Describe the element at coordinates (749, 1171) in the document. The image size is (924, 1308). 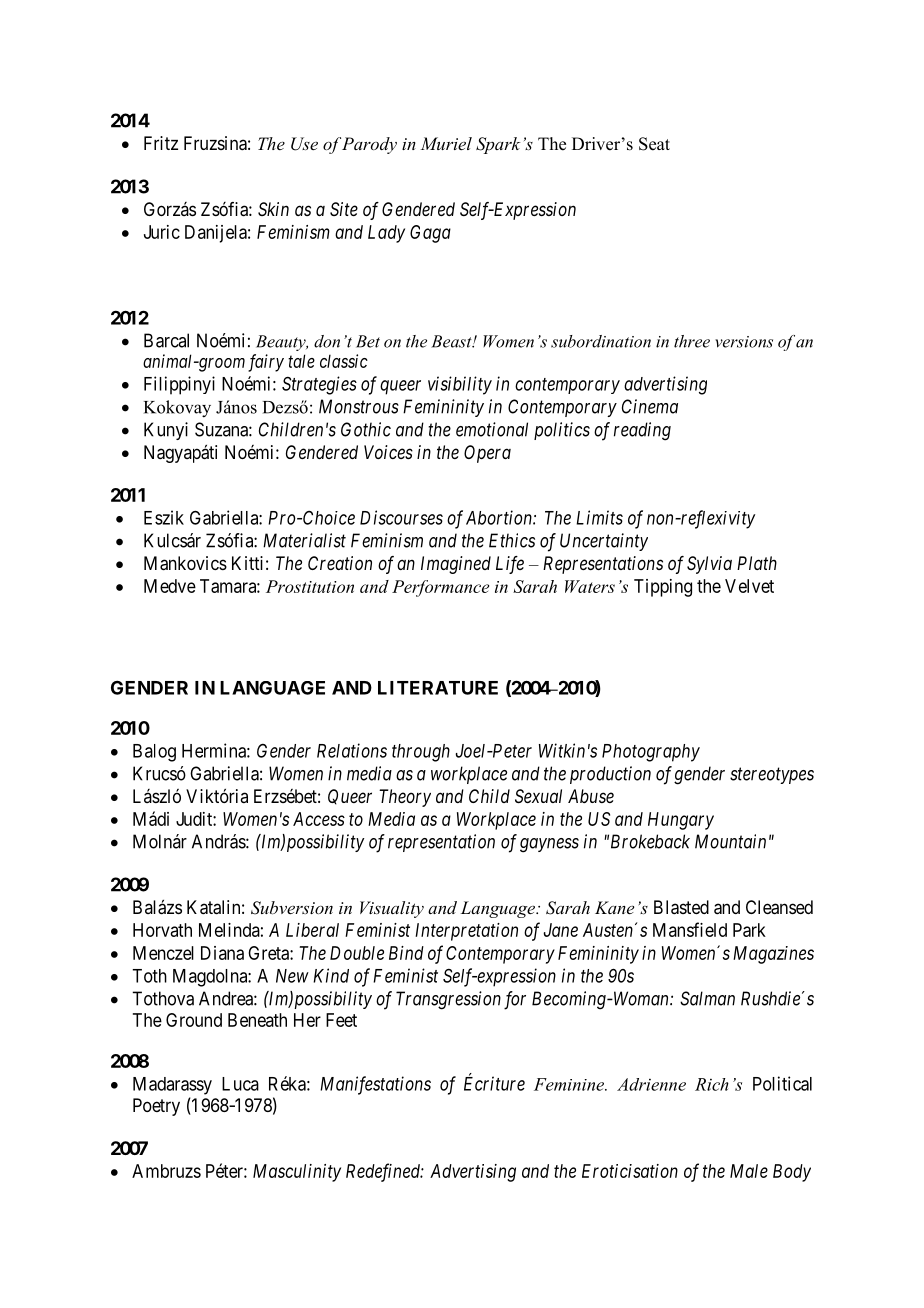
I see `Male` at that location.
